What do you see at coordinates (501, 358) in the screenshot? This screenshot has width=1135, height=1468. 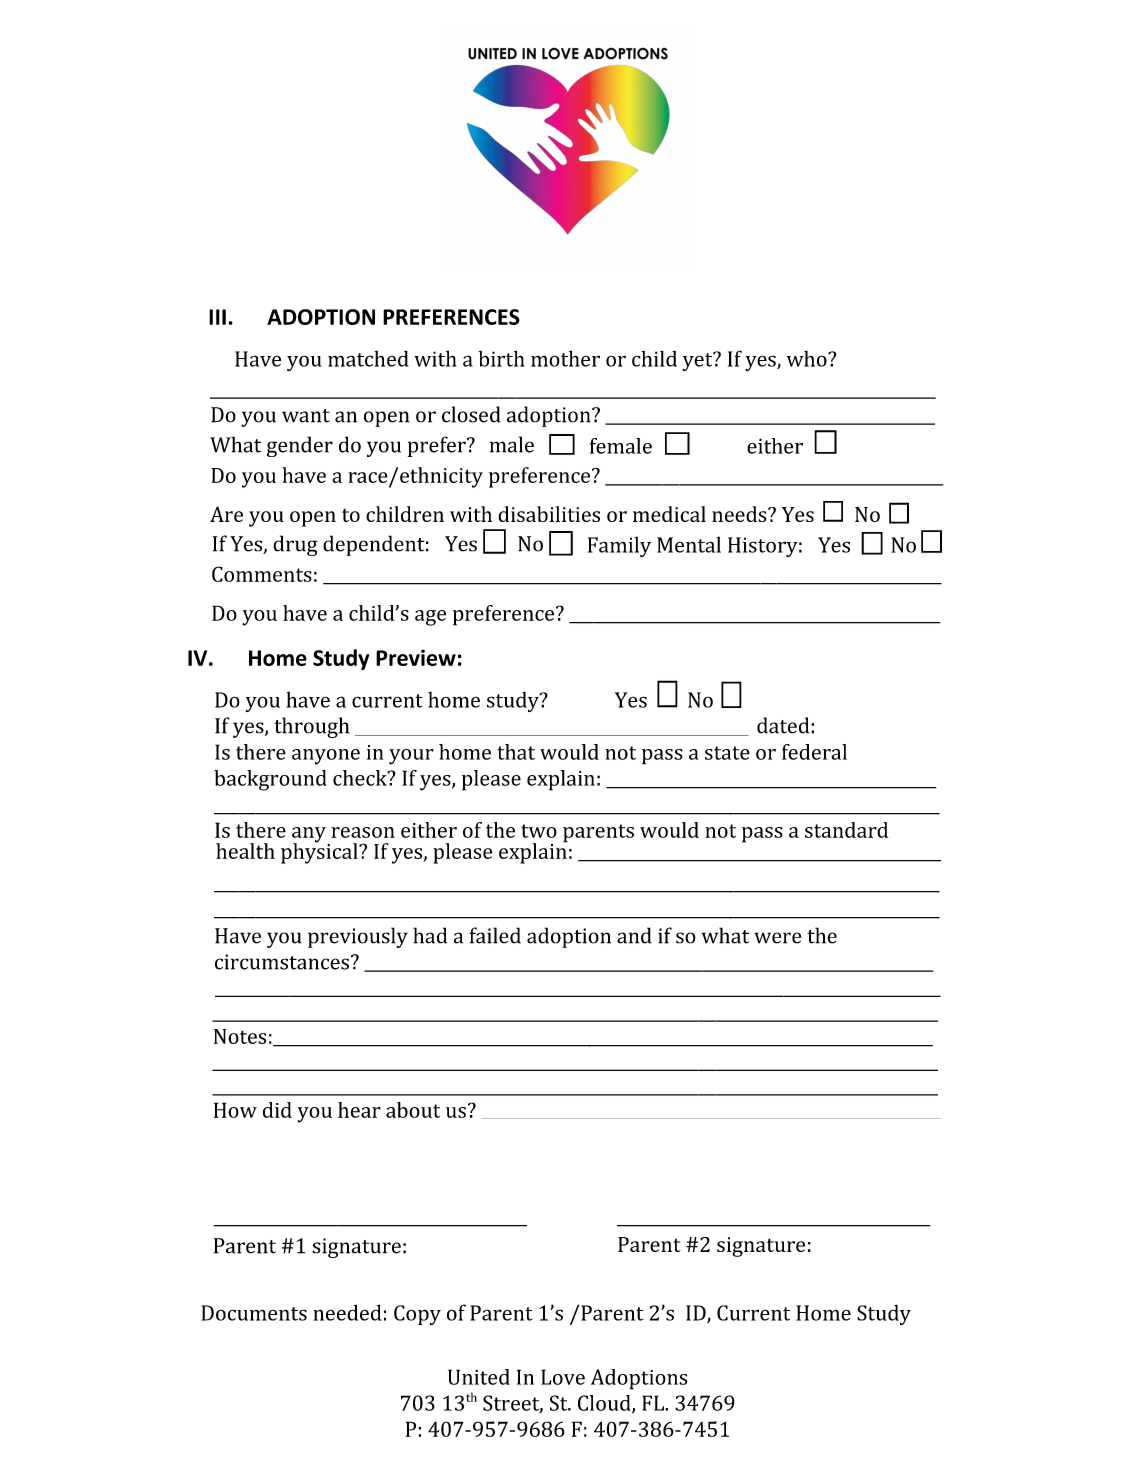 I see `birth` at bounding box center [501, 358].
